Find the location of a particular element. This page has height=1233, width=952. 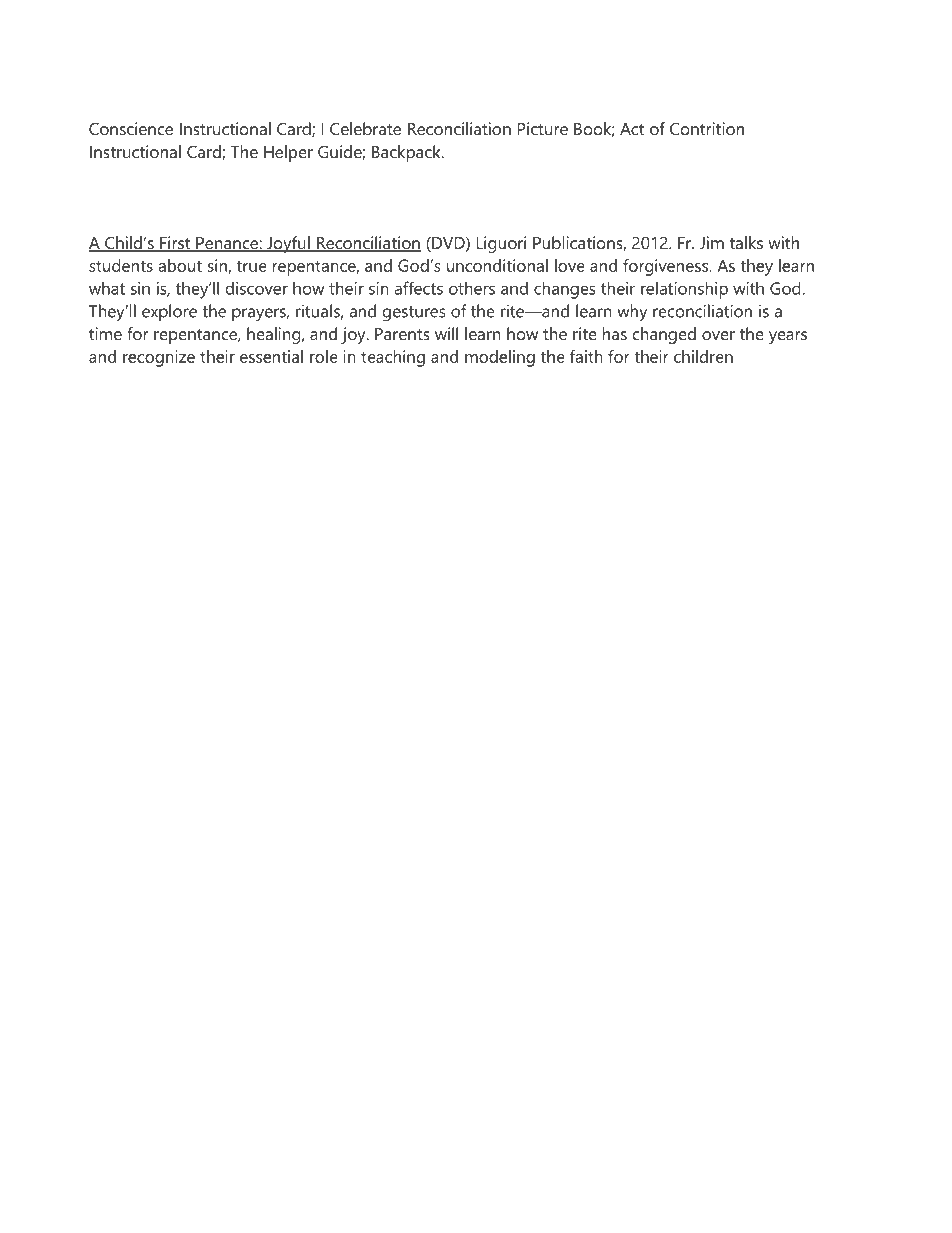

faith is located at coordinates (586, 356).
